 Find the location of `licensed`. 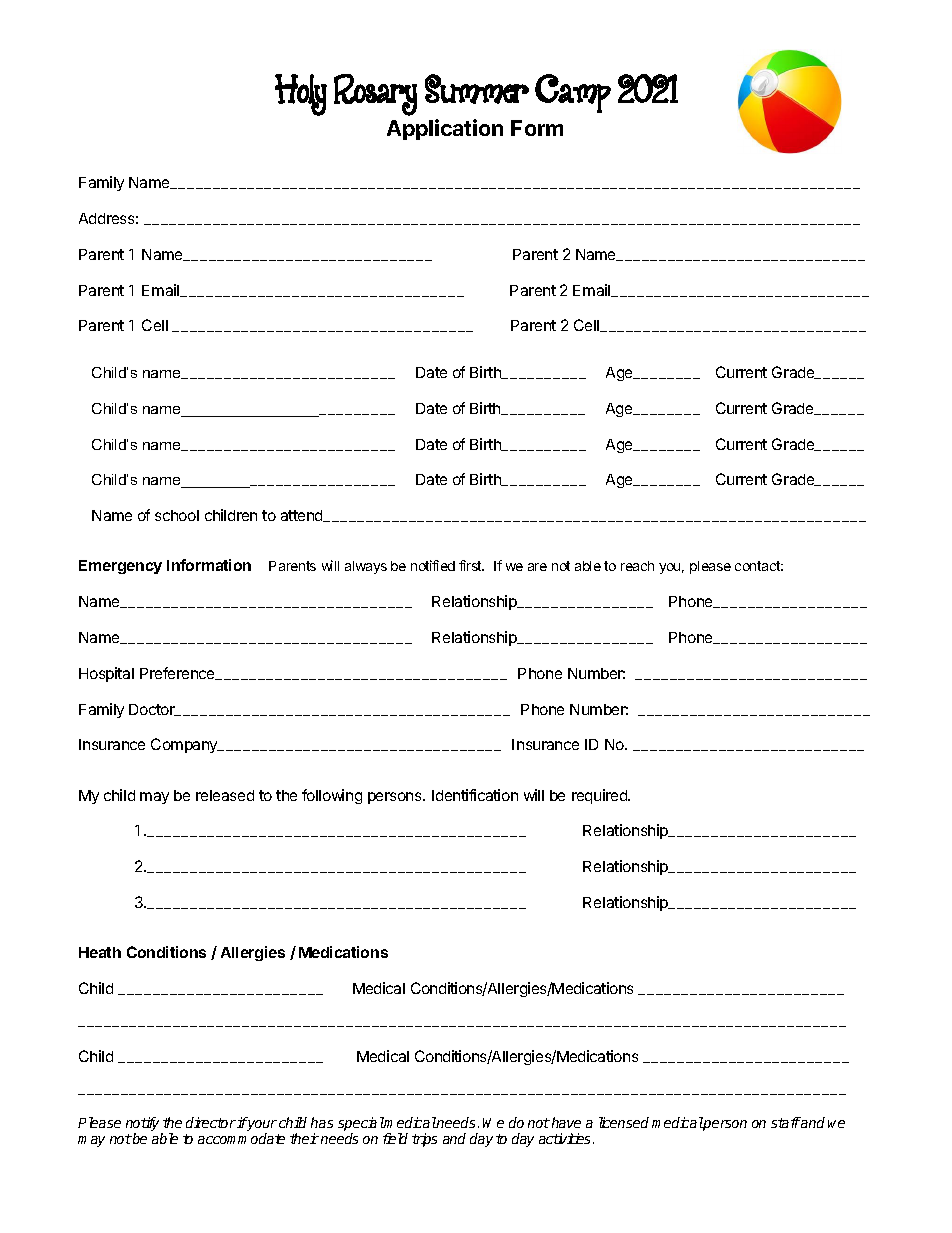

licensed is located at coordinates (624, 1122).
